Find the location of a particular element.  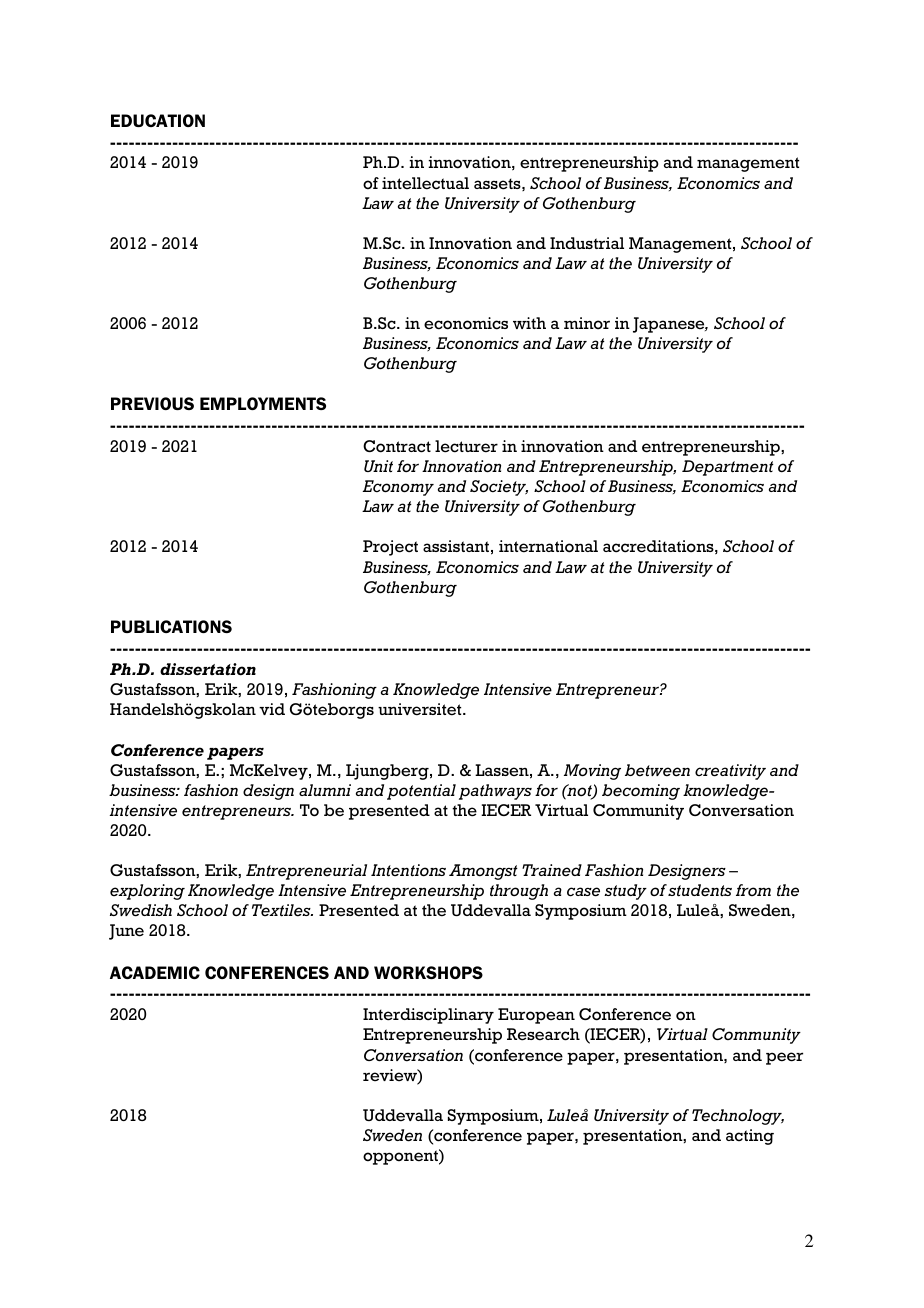

creativity is located at coordinates (730, 772).
